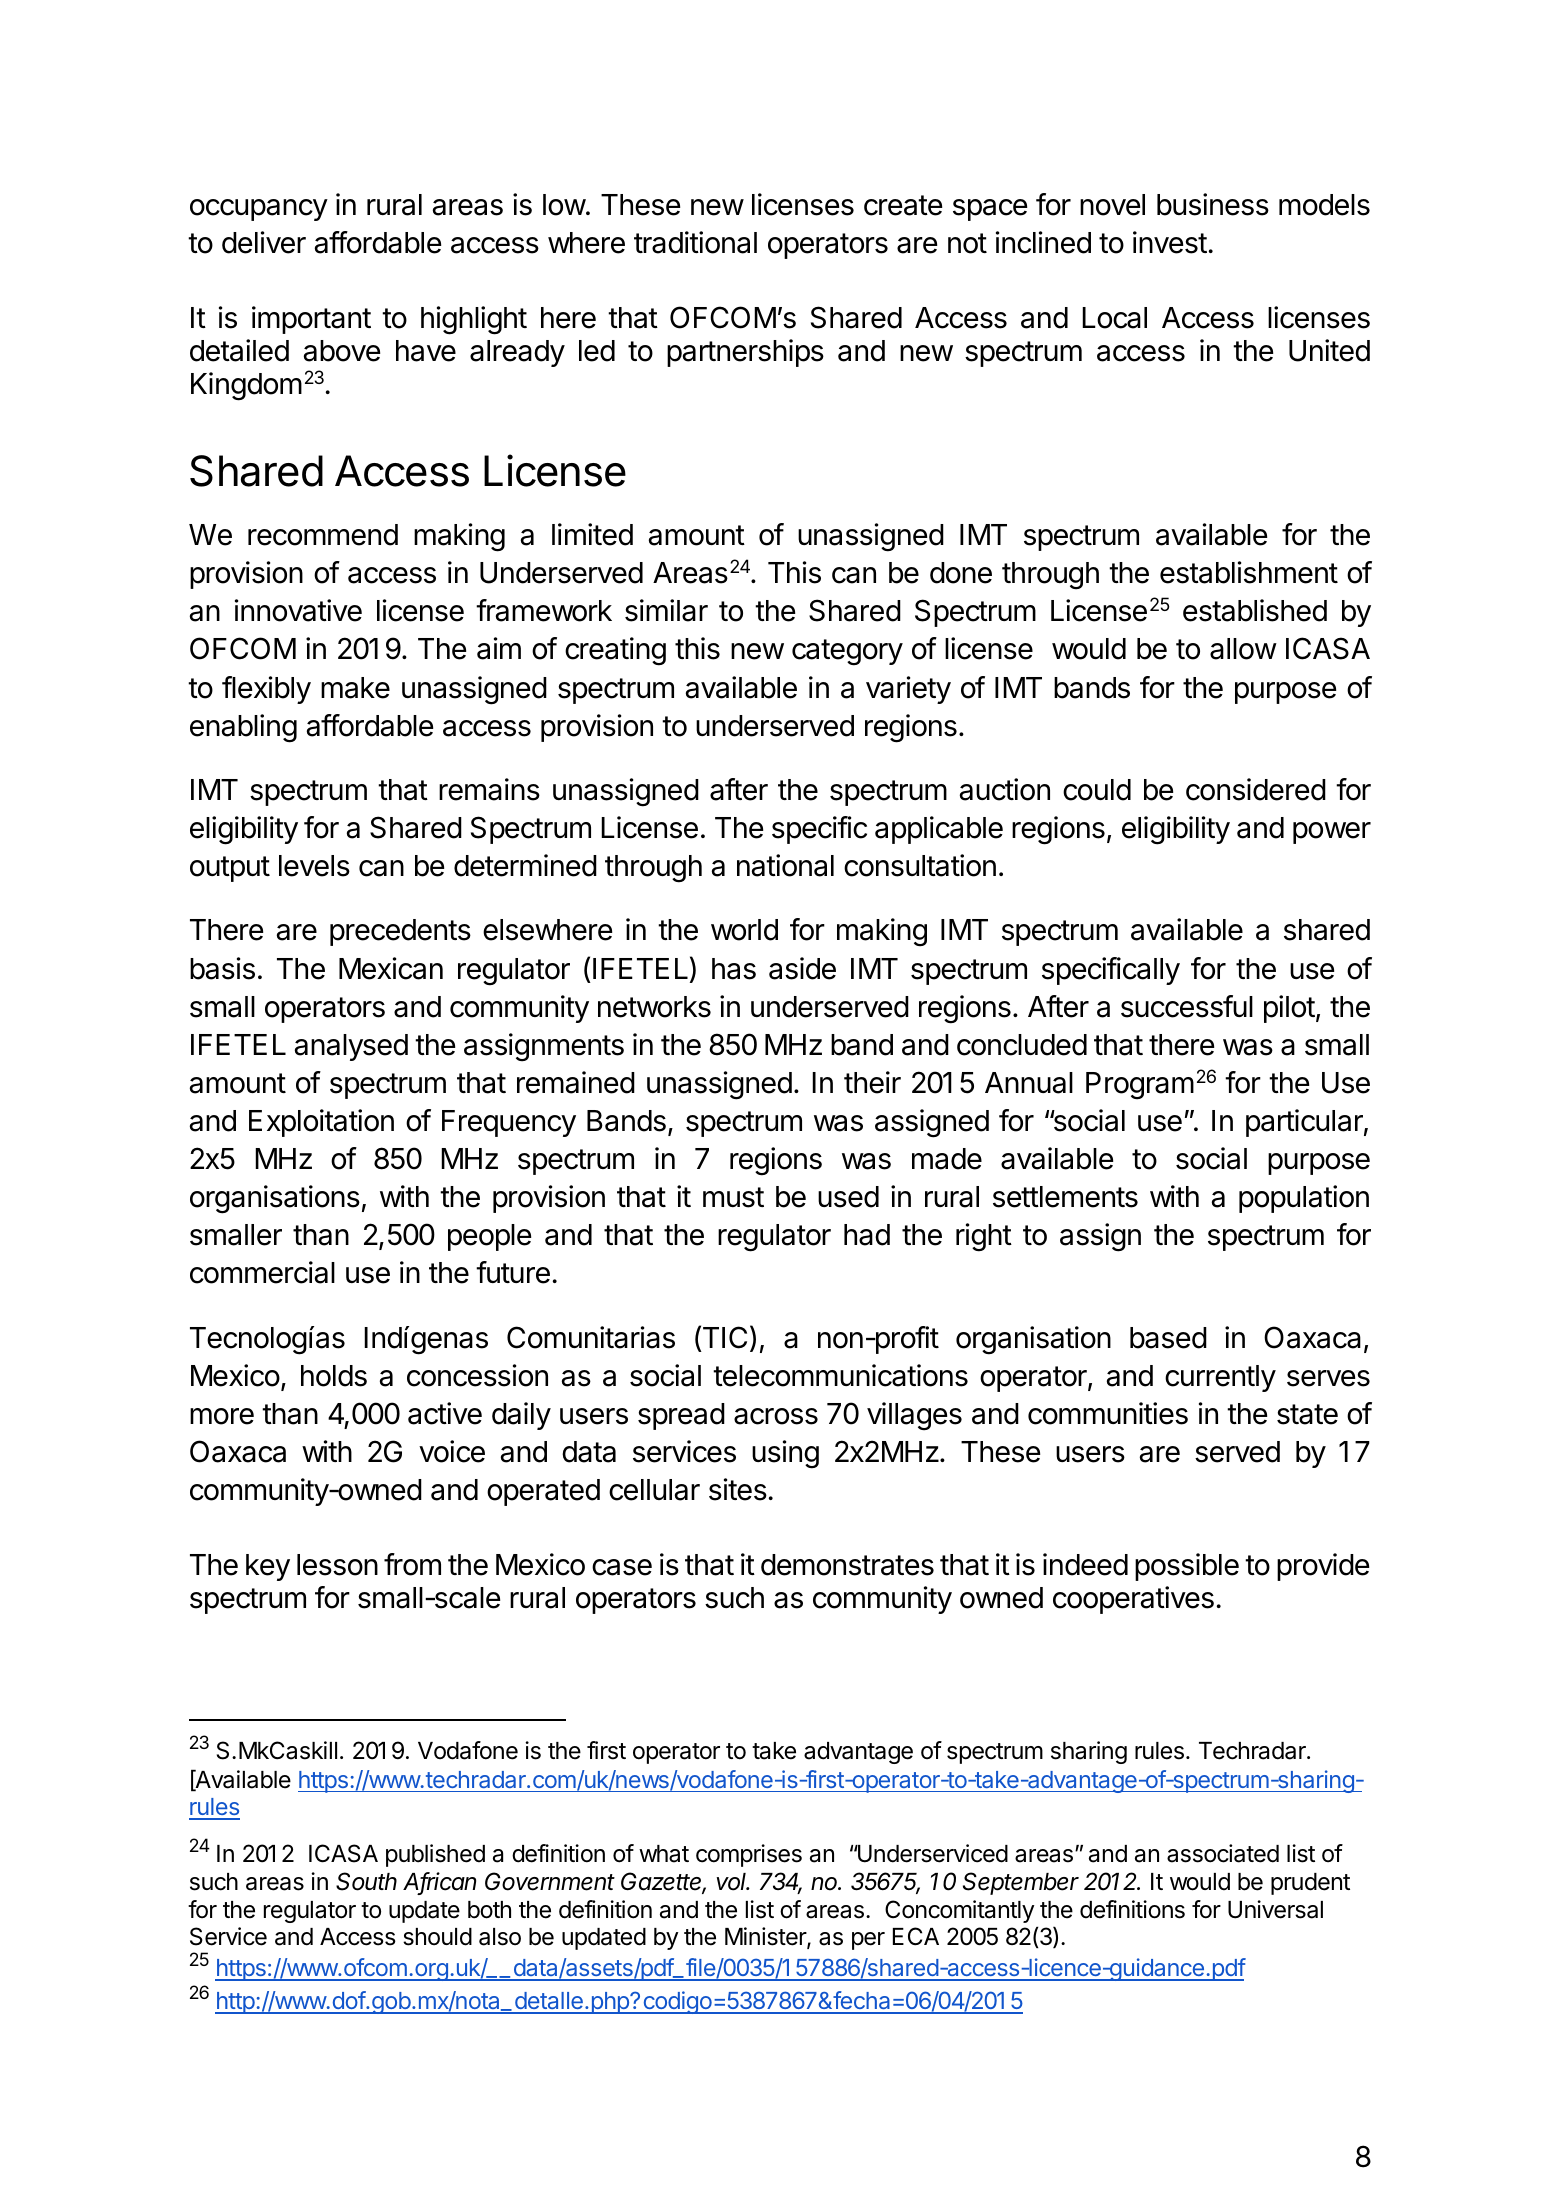 Image resolution: width=1559 pixels, height=2205 pixels. What do you see at coordinates (1249, 572) in the screenshot?
I see `establishment` at bounding box center [1249, 572].
